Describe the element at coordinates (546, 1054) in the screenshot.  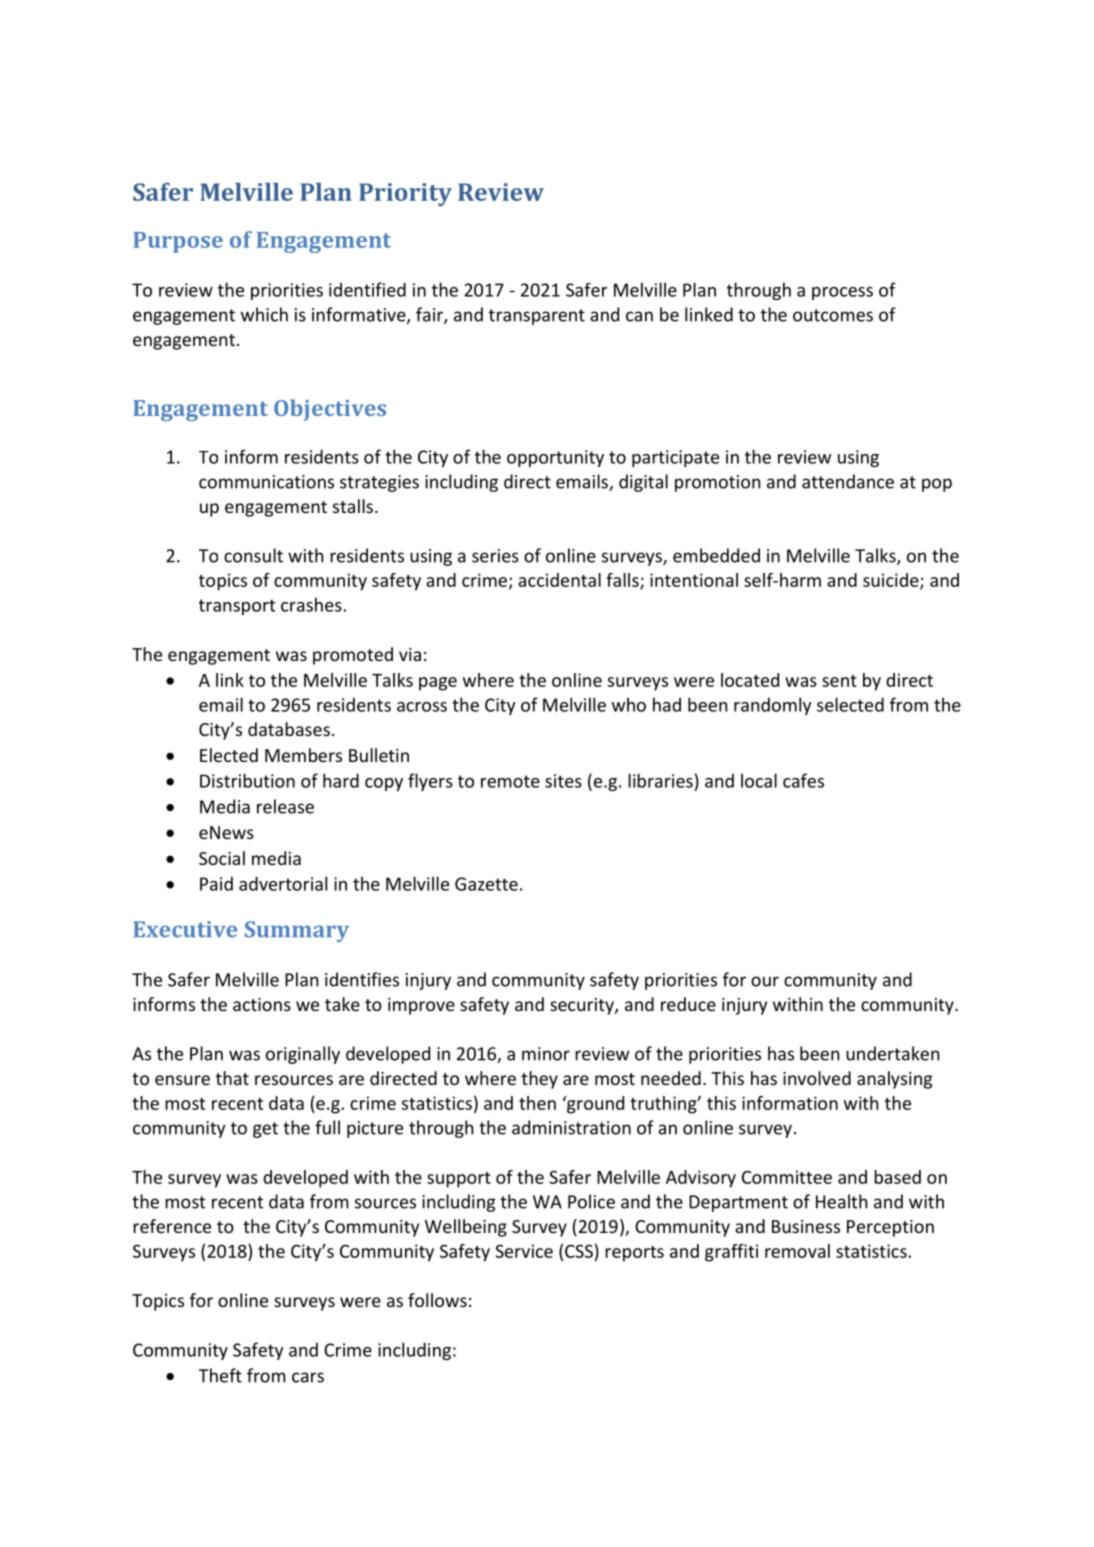
I see `minor` at that location.
